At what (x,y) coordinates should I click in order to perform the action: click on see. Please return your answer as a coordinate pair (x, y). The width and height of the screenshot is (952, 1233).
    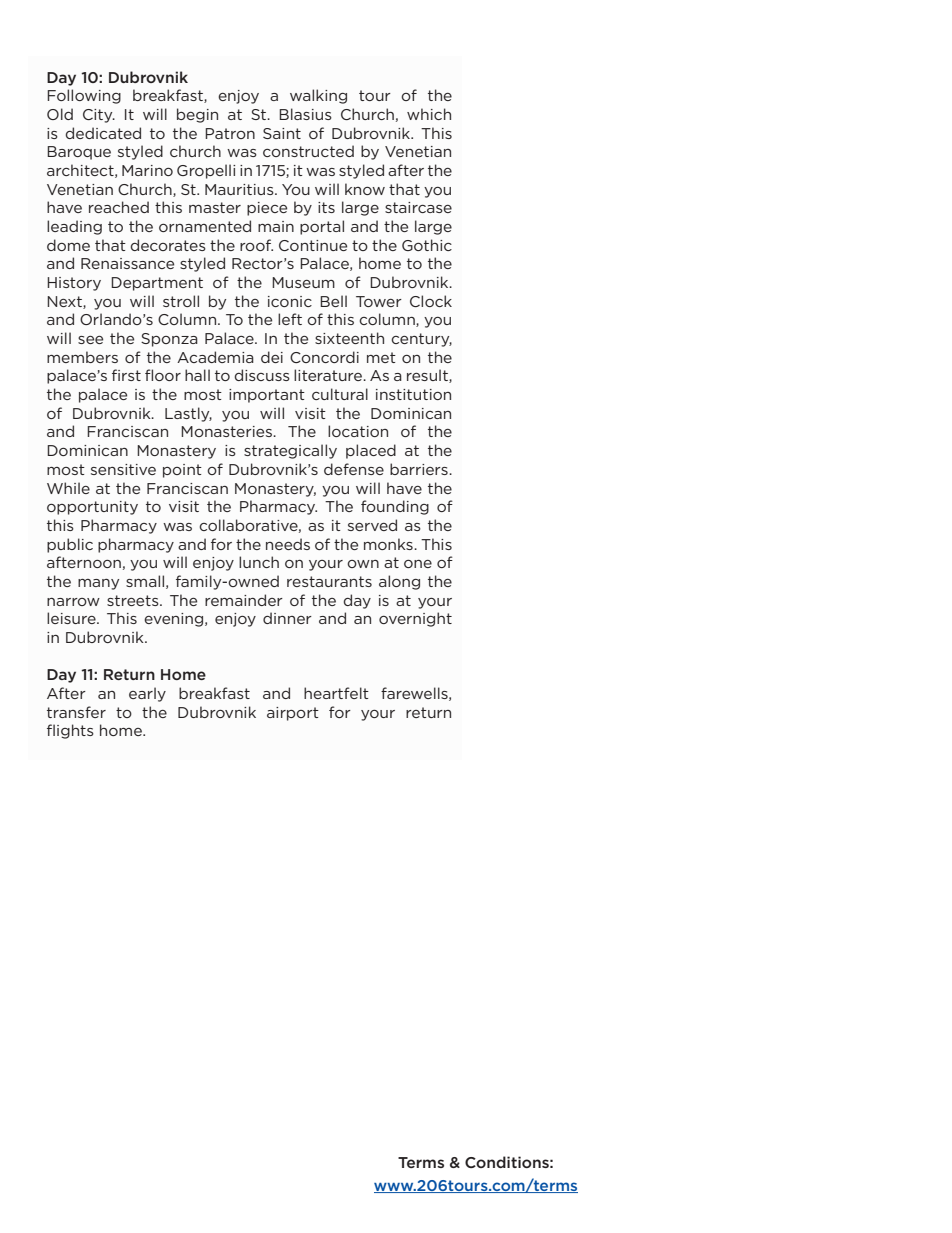
    Looking at the image, I should click on (90, 340).
